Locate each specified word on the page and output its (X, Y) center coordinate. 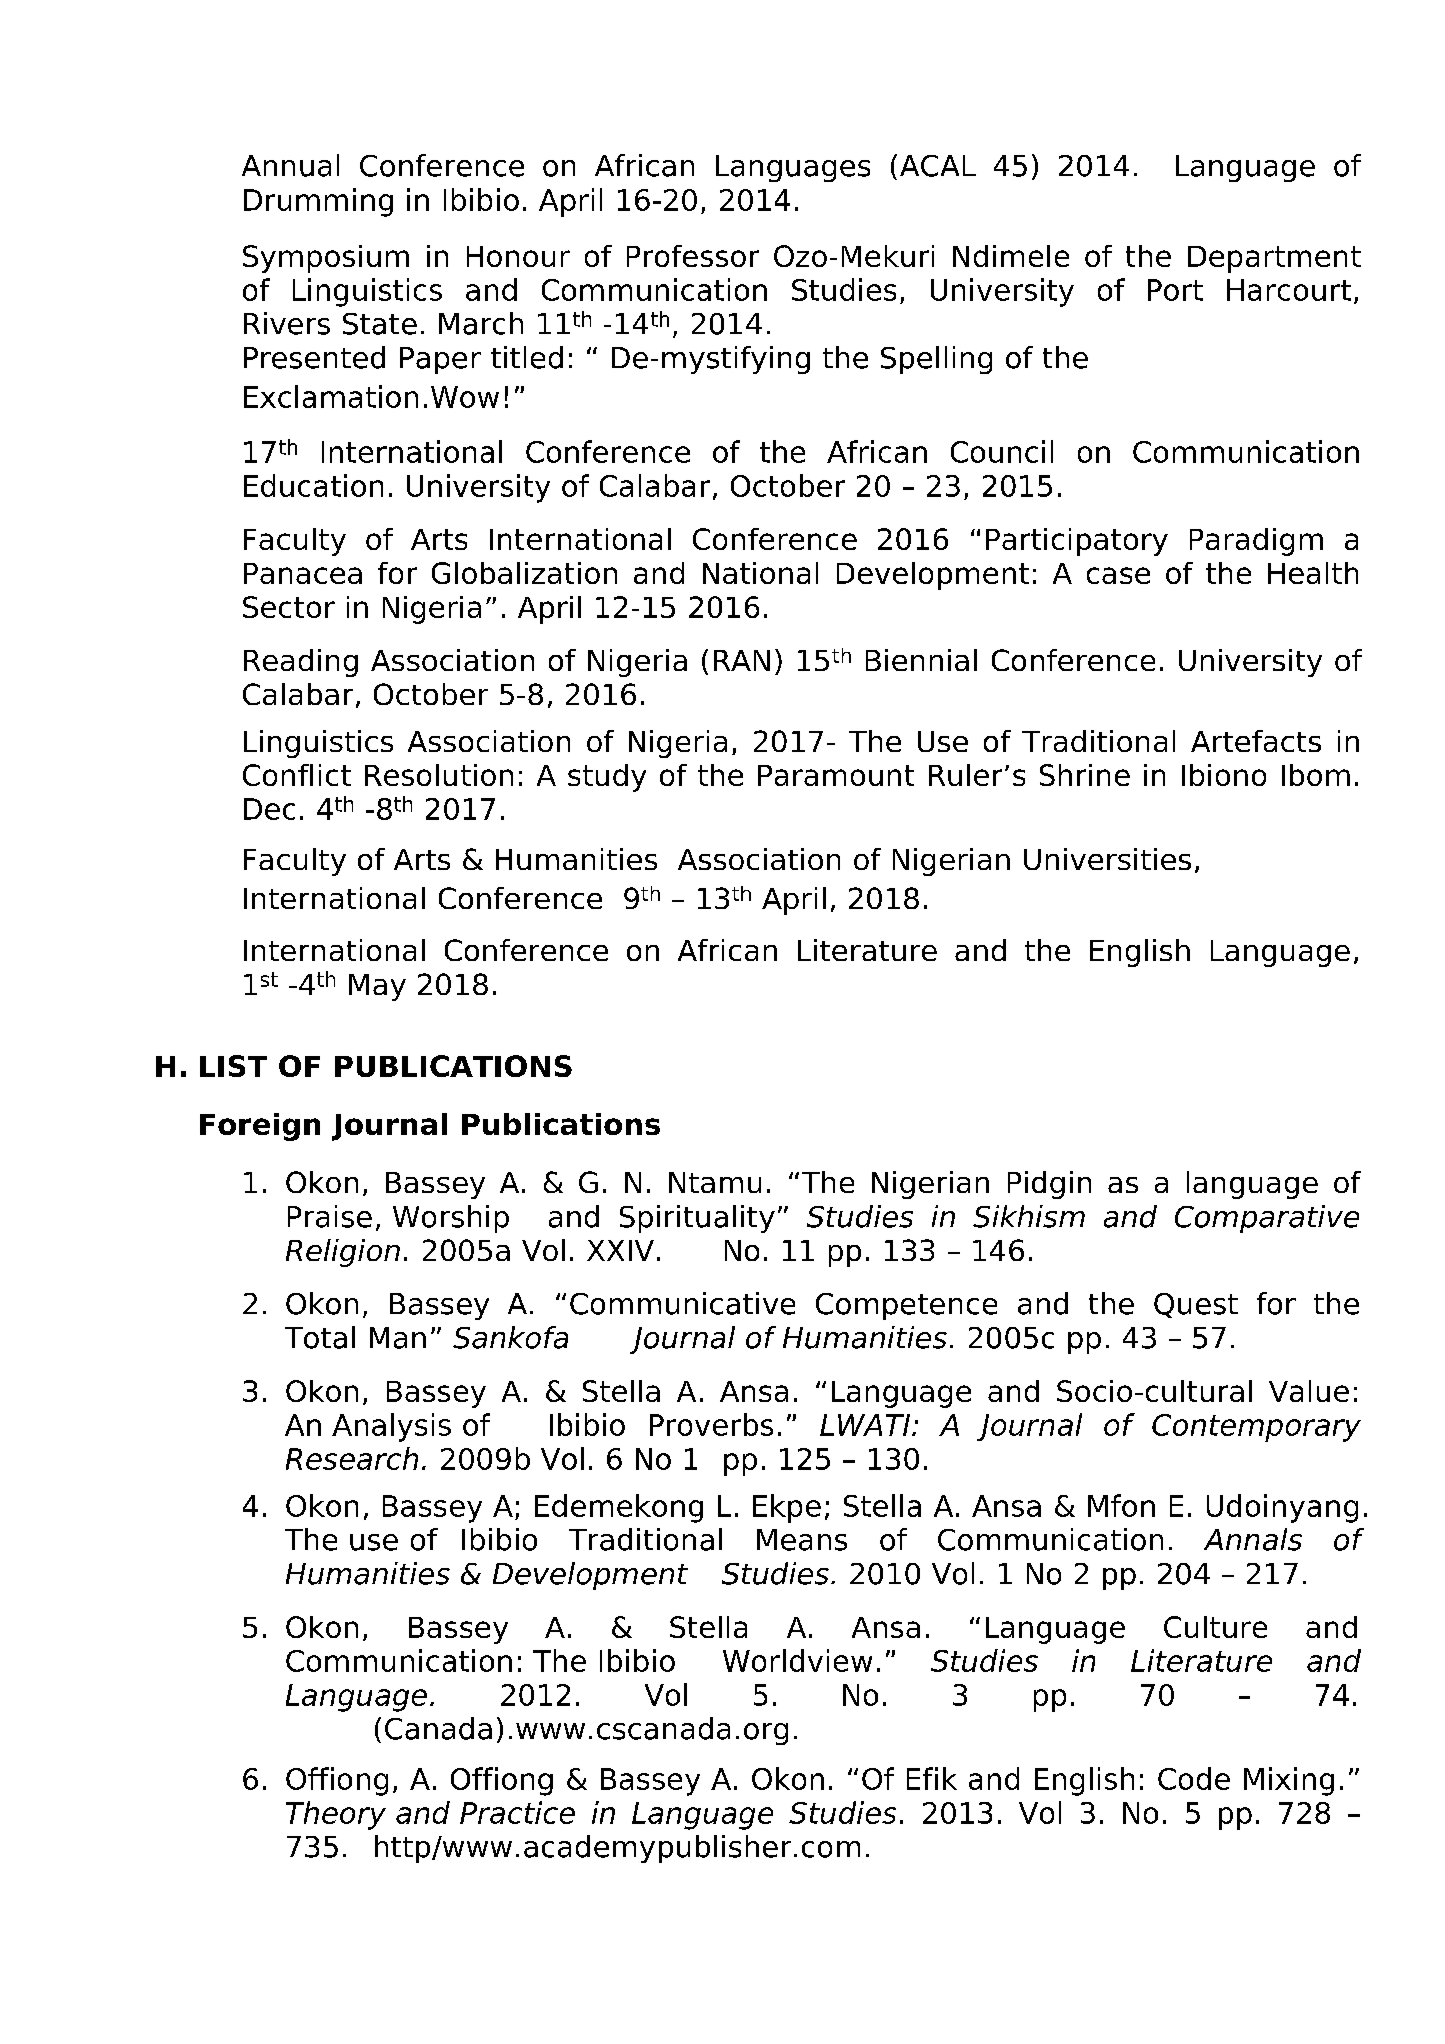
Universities (1107, 859)
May (377, 987)
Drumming (318, 202)
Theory (336, 1815)
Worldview (797, 1660)
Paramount (836, 775)
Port (1175, 290)
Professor (693, 256)
